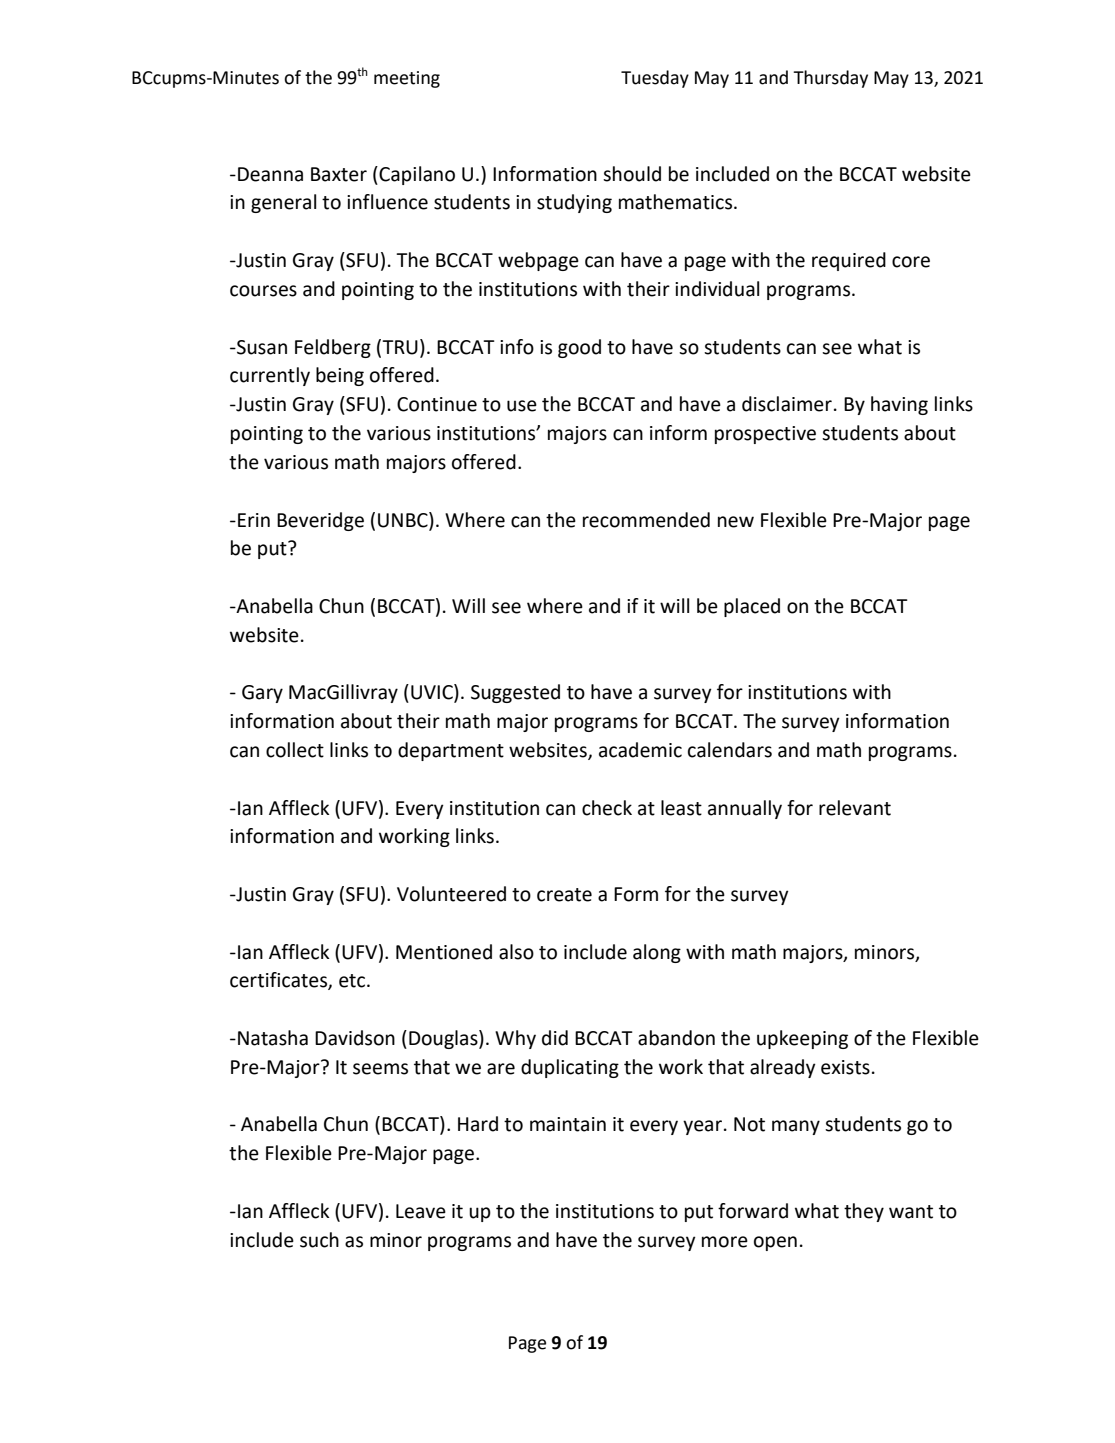 This screenshot has height=1443, width=1115. Describe the element at coordinates (830, 79) in the screenshot. I see `Thursday` at that location.
